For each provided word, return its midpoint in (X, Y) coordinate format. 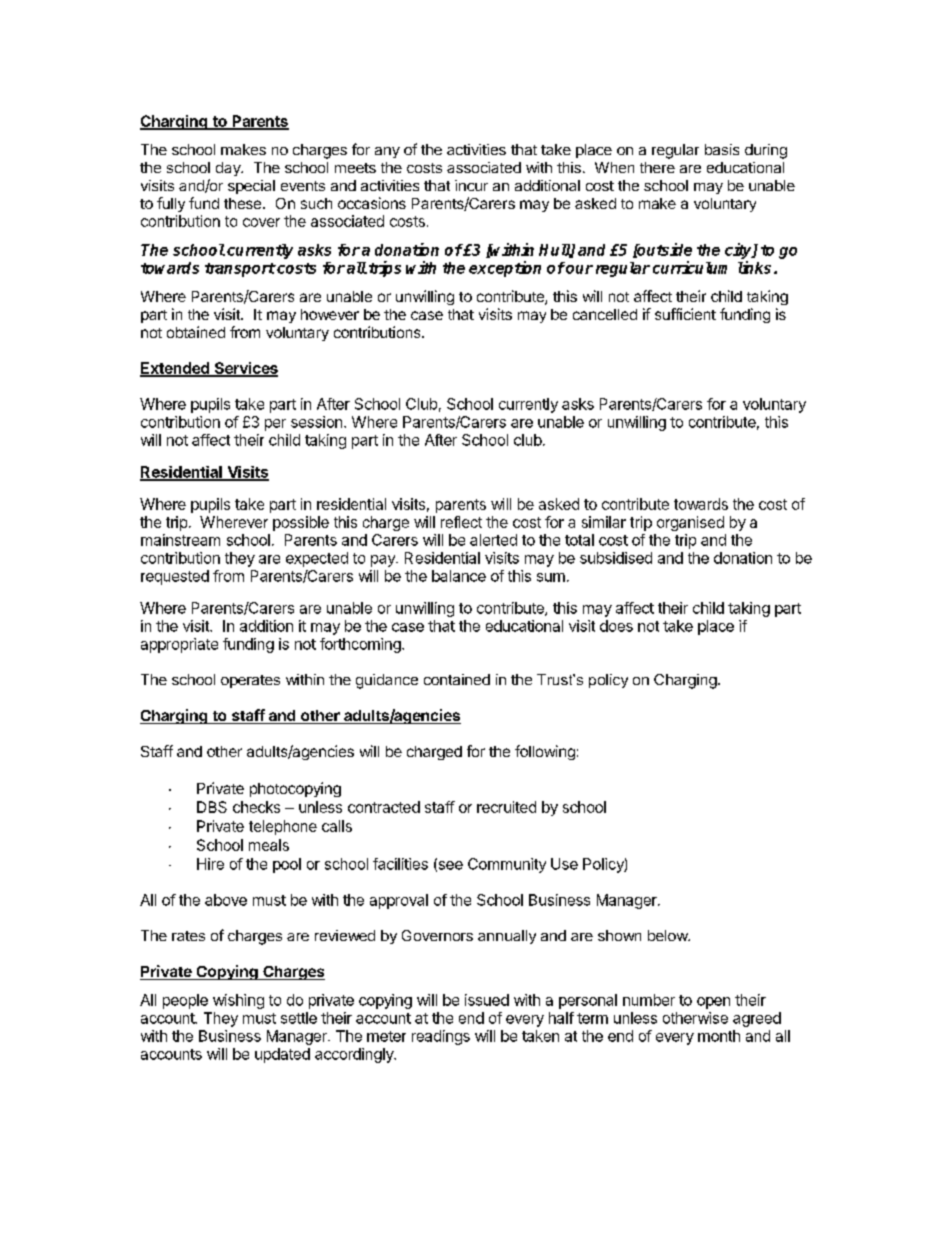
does (616, 626)
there (657, 167)
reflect (461, 522)
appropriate (179, 645)
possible (301, 523)
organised (690, 523)
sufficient (685, 314)
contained (457, 679)
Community (507, 865)
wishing (238, 1001)
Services (245, 369)
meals (269, 845)
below (669, 935)
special (251, 187)
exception (505, 269)
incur (471, 185)
